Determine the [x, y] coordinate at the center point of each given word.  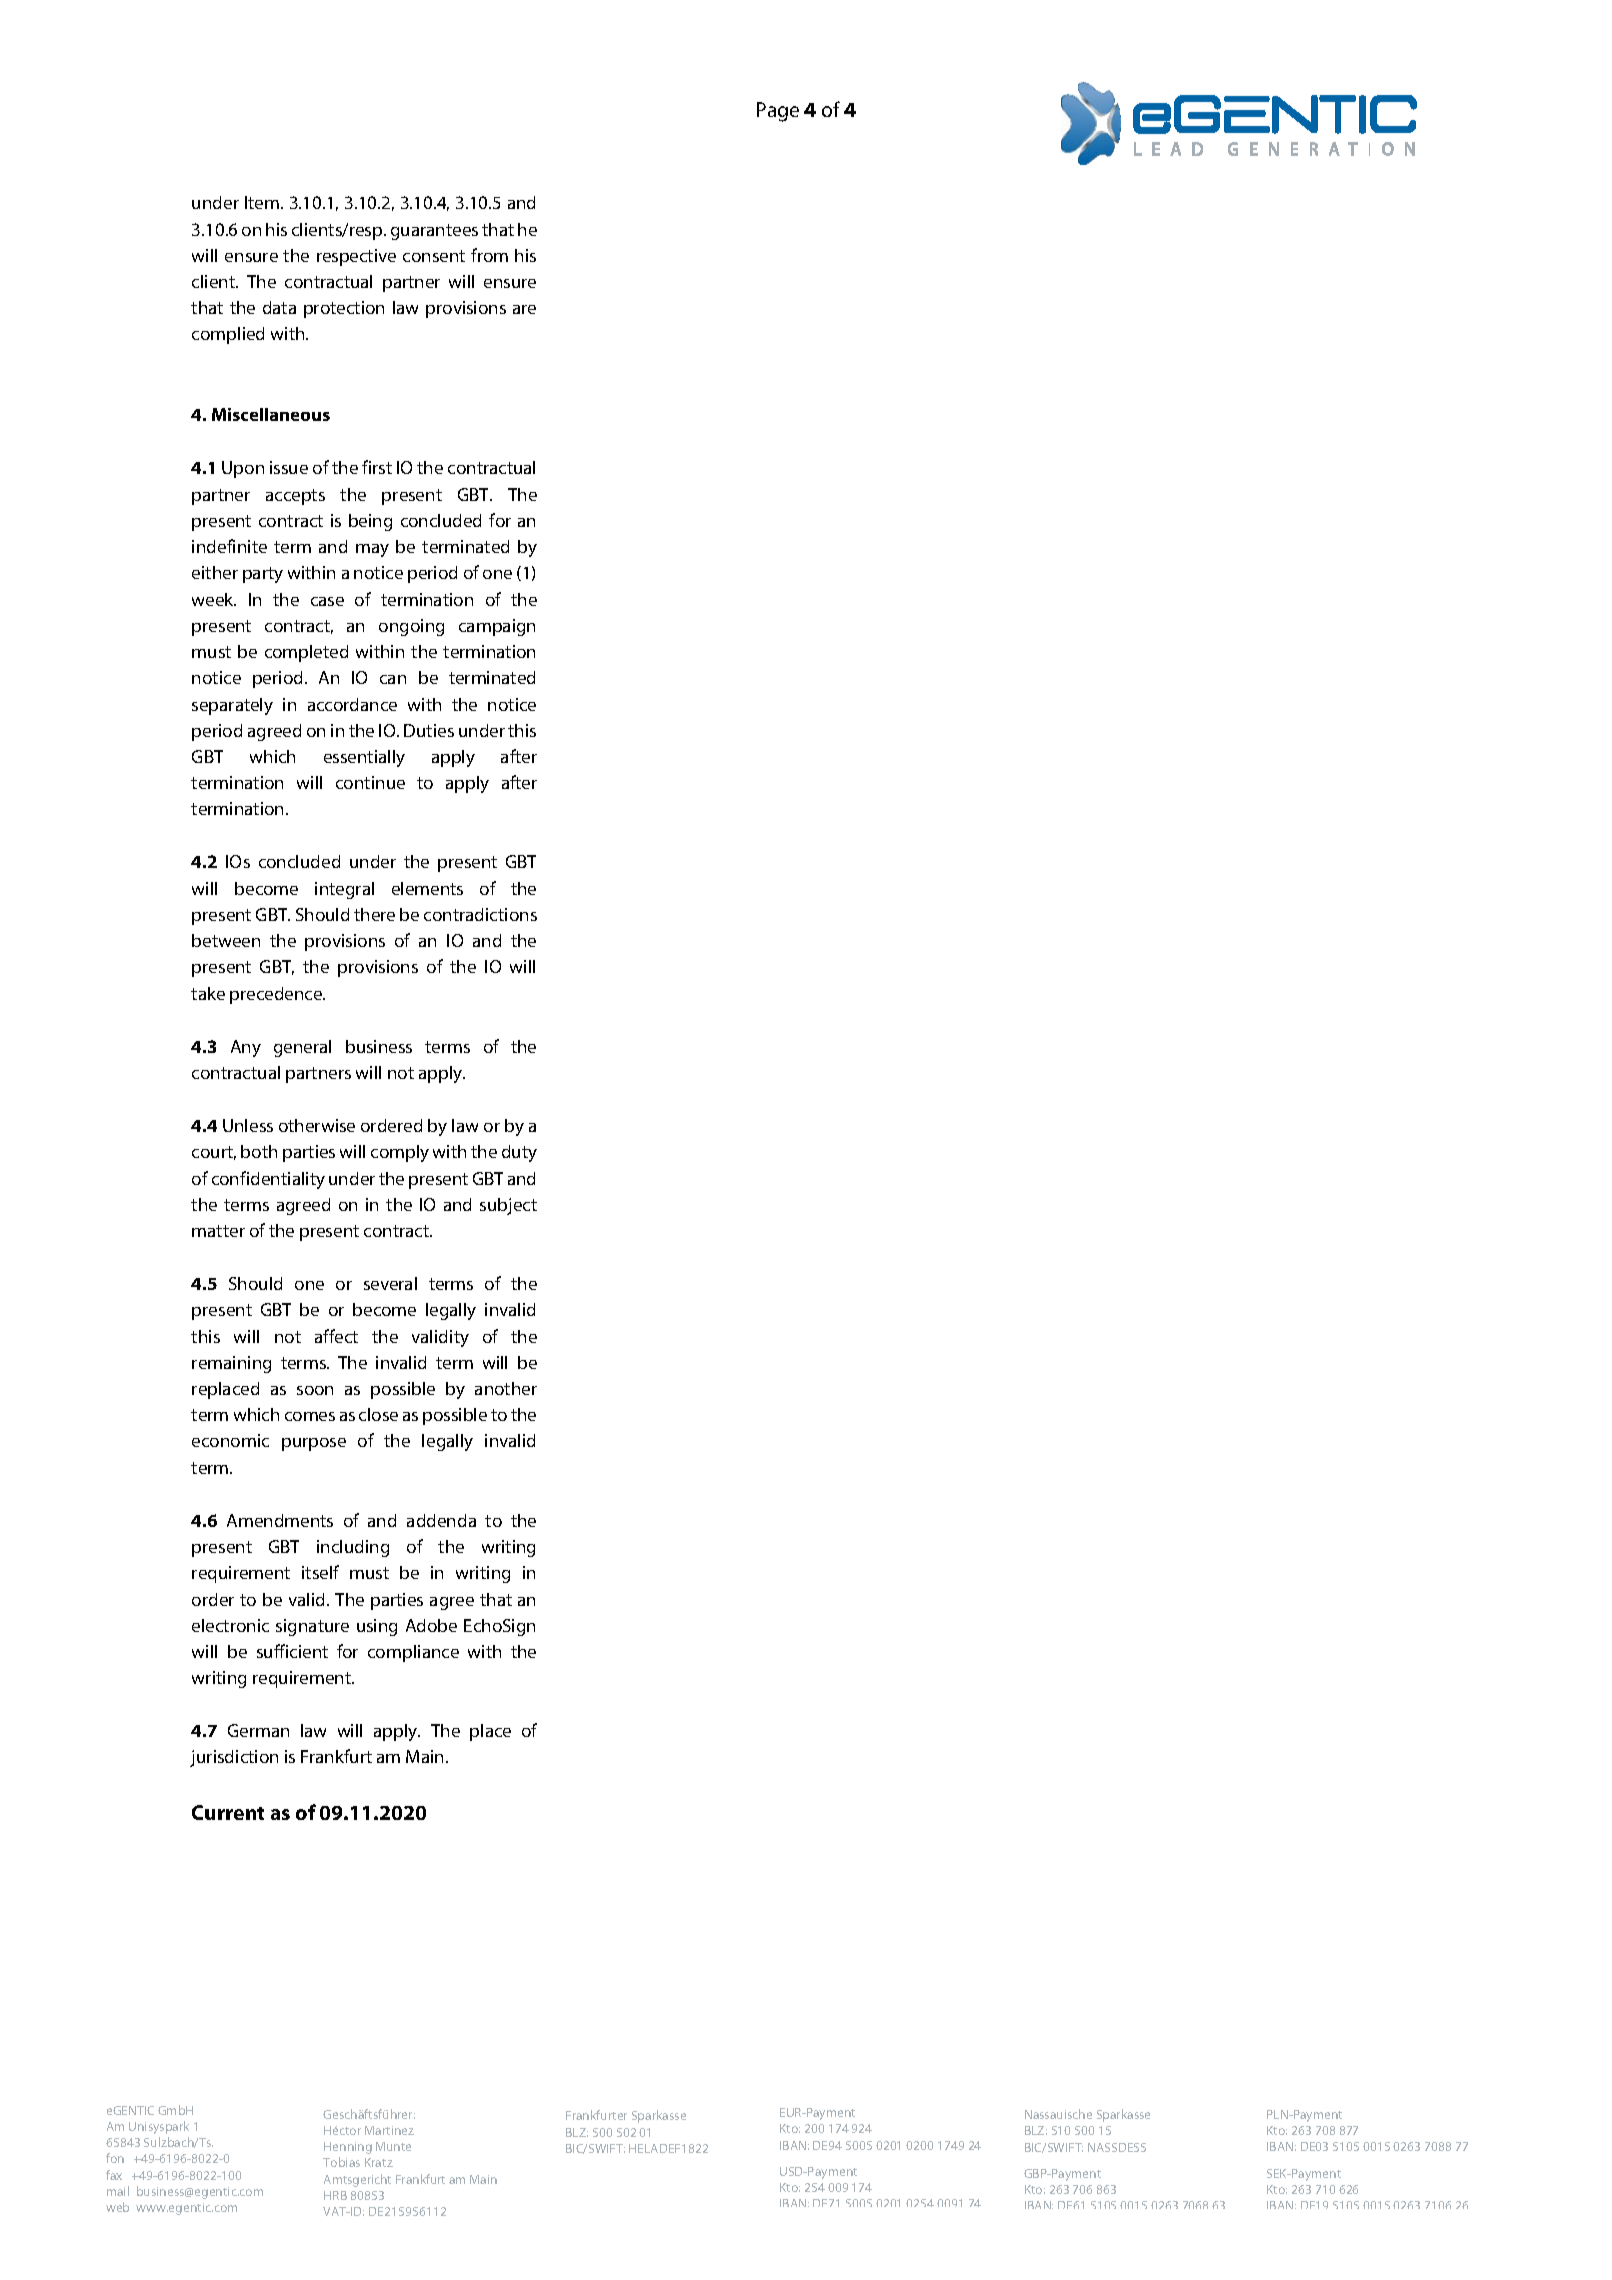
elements [427, 888]
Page [778, 112]
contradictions [480, 914]
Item [262, 202]
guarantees [434, 232]
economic [230, 1440]
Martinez [389, 2130]
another [506, 1388]
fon [115, 2158]
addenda [441, 1520]
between [226, 940]
